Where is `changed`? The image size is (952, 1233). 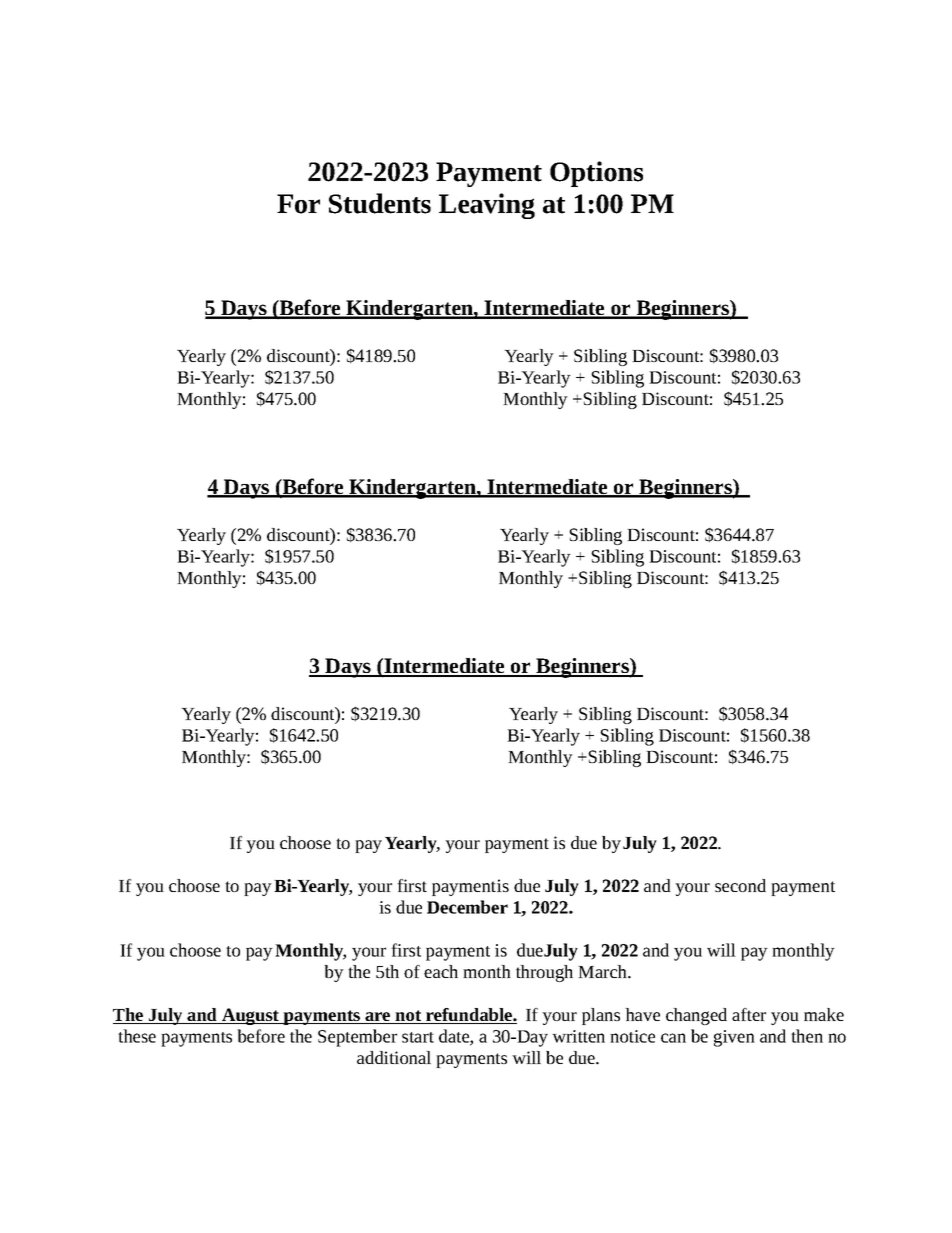
changed is located at coordinates (696, 1016).
